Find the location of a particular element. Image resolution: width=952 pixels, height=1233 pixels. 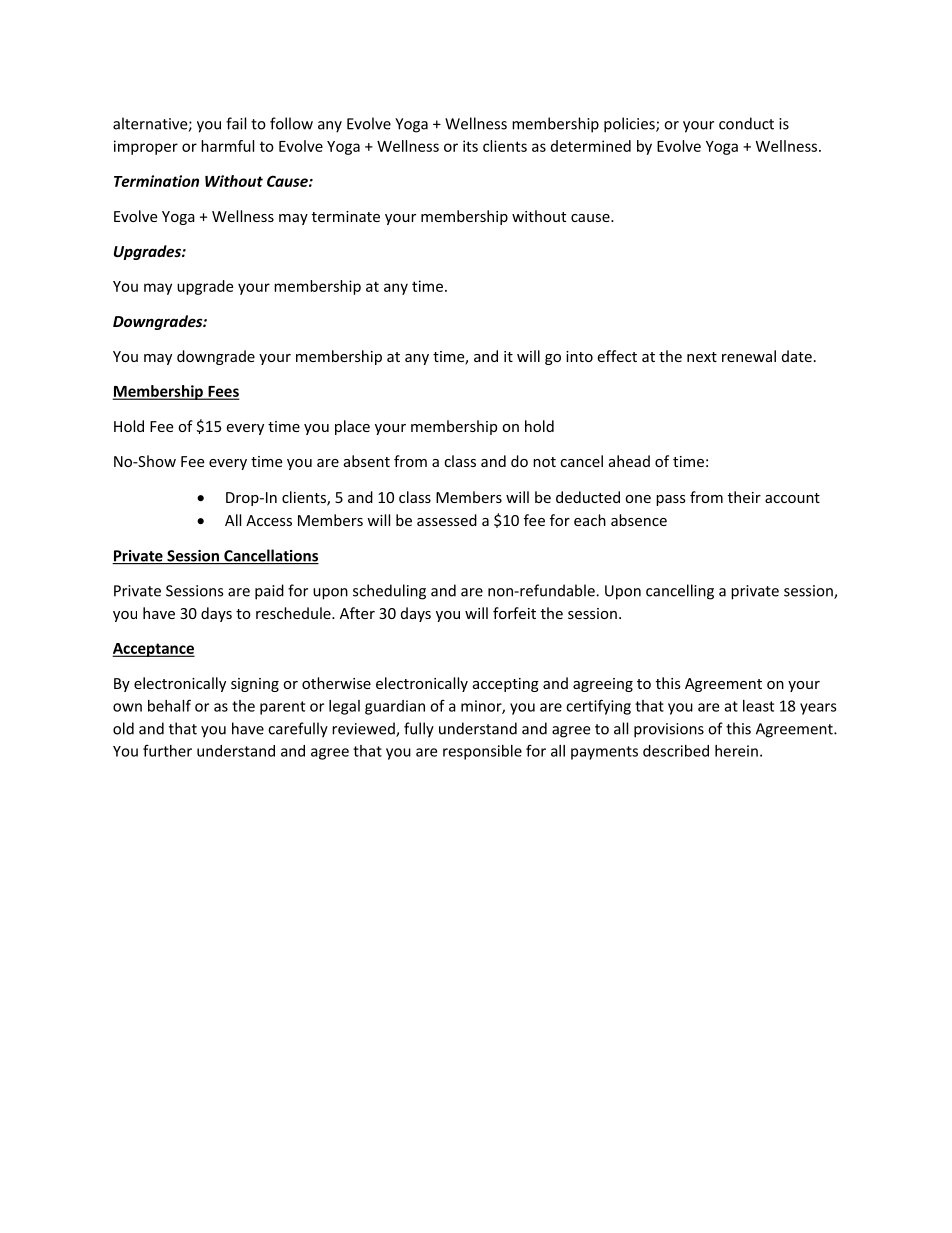

paid is located at coordinates (269, 592).
